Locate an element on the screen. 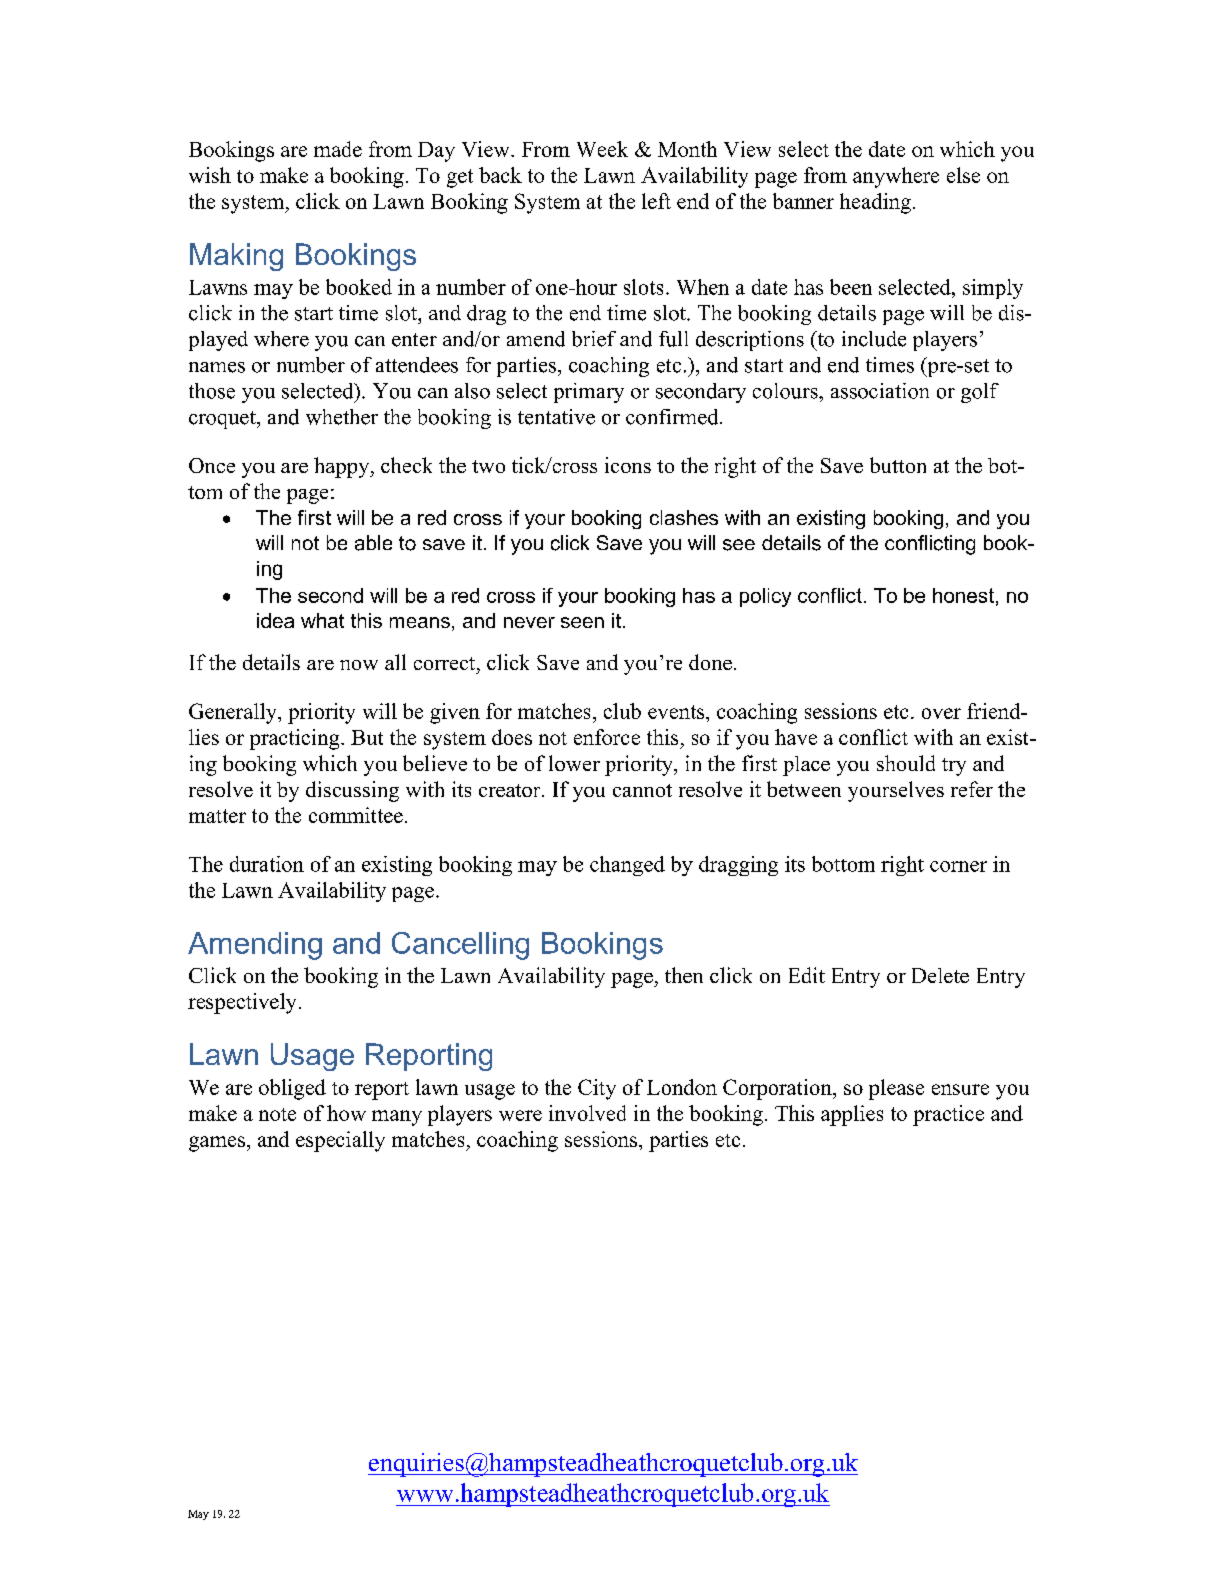  Week is located at coordinates (602, 149).
